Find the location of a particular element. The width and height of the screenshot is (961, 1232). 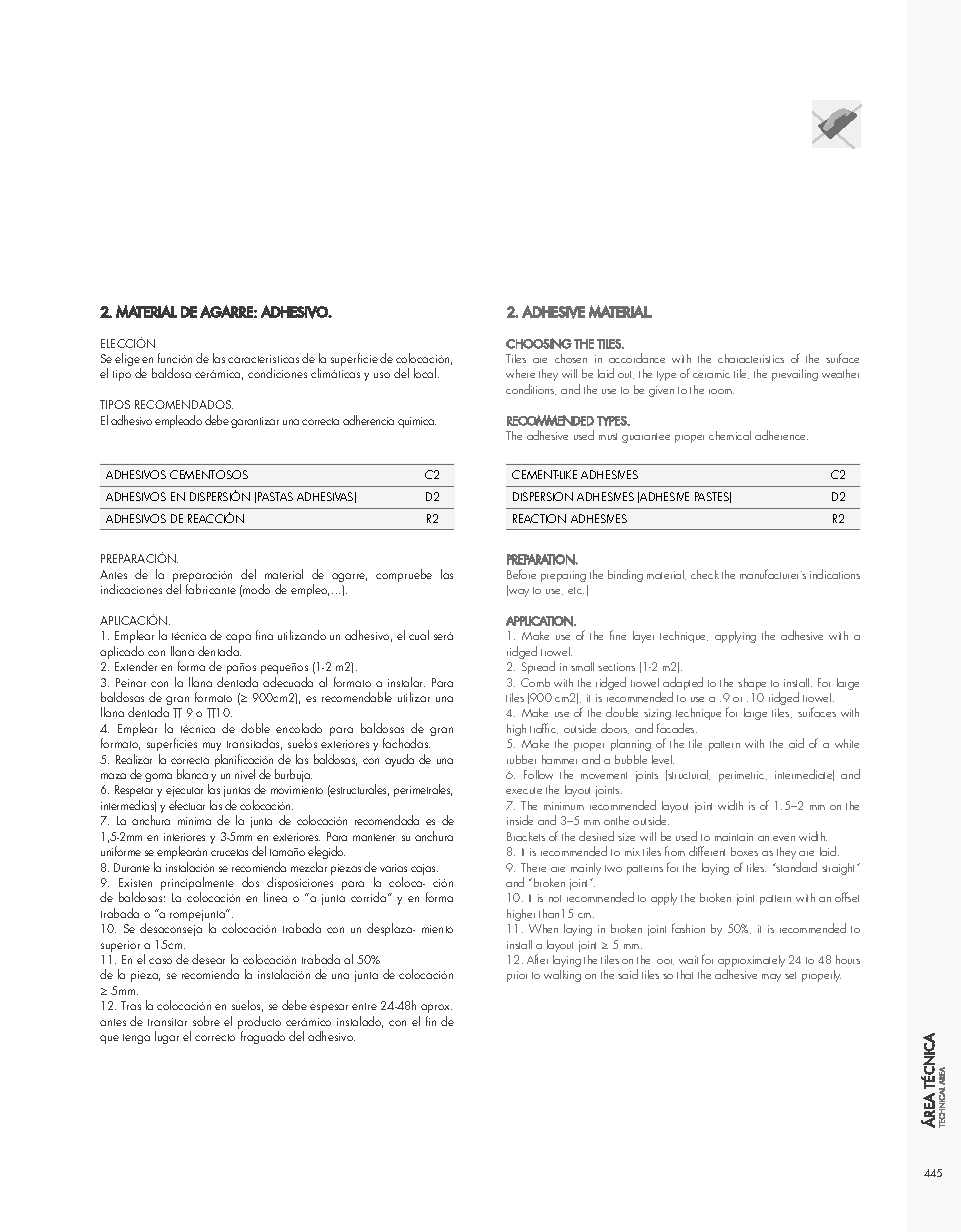

where is located at coordinates (520, 373).
